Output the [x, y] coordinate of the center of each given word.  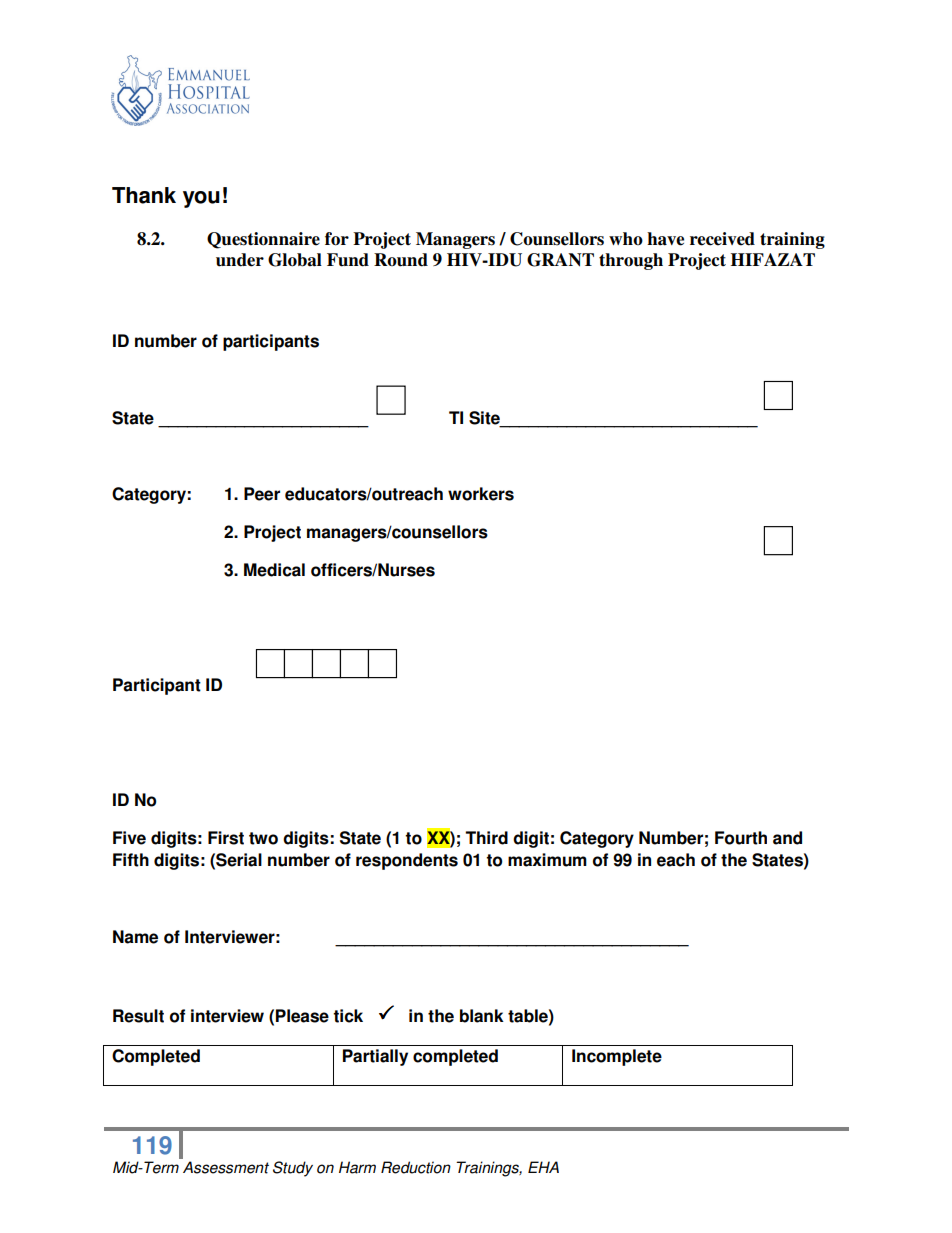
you [201, 199]
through [631, 261]
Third [486, 838]
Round [401, 260]
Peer [262, 494]
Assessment [226, 1167]
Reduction [416, 1167]
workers [481, 494]
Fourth [741, 838]
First [226, 838]
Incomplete [617, 1057]
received [722, 239]
